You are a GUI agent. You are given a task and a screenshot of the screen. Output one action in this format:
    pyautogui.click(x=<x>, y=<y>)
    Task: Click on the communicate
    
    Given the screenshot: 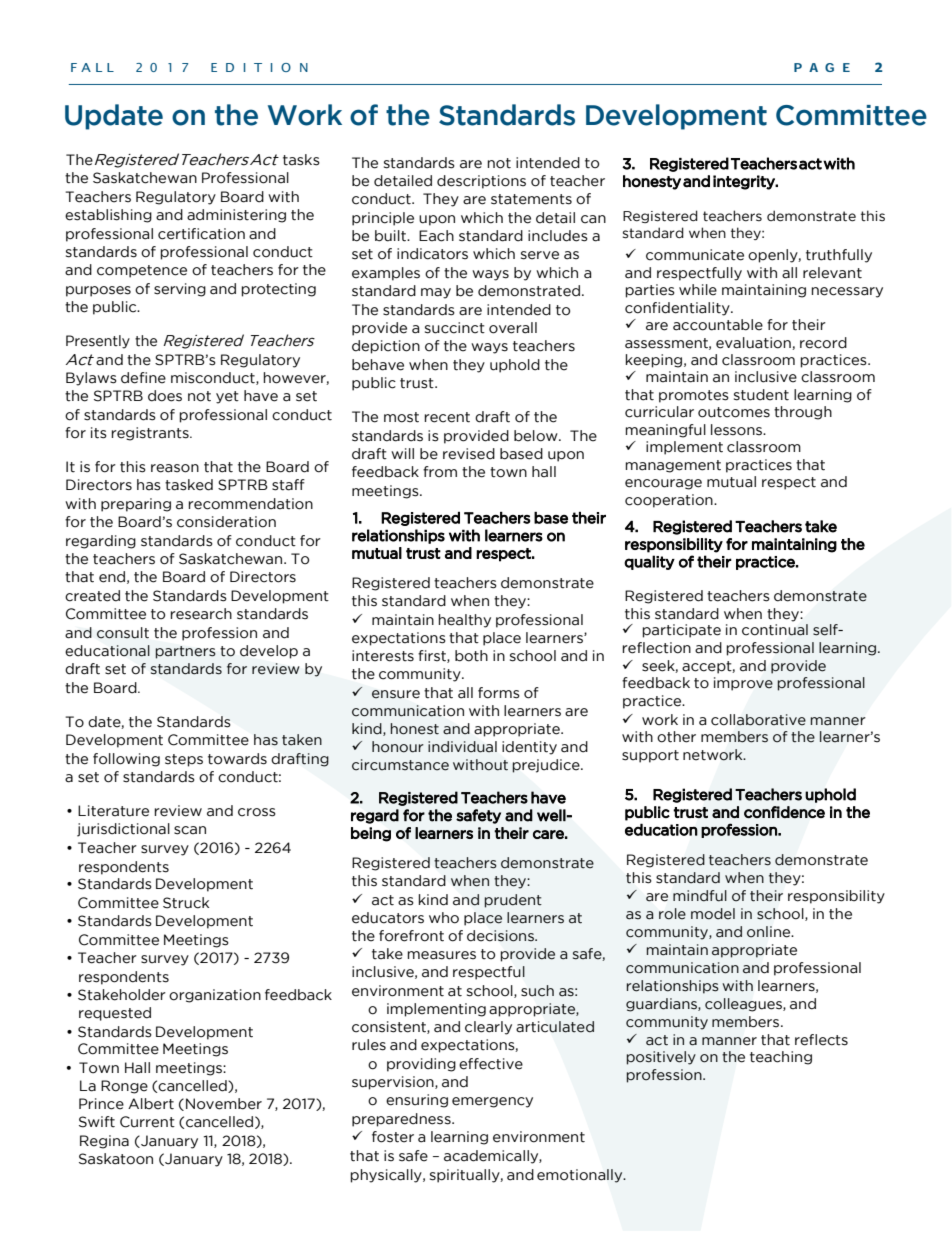 What is the action you would take?
    pyautogui.click(x=695, y=255)
